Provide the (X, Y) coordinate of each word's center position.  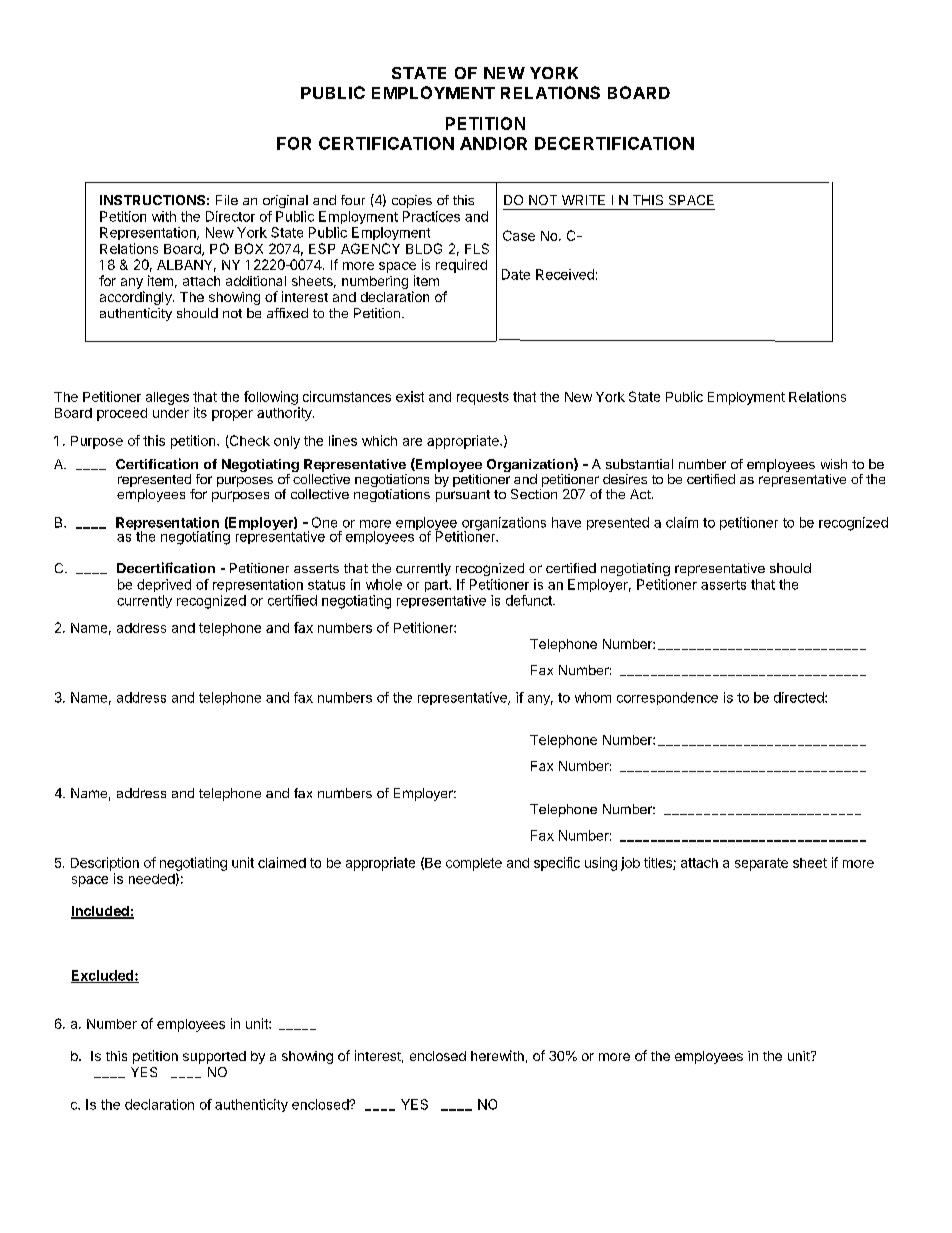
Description (105, 864)
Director (230, 216)
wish (834, 464)
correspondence (667, 698)
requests (483, 398)
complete (474, 864)
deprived (164, 585)
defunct (530, 600)
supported (214, 1057)
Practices (431, 216)
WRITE (583, 200)
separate (761, 864)
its (200, 412)
